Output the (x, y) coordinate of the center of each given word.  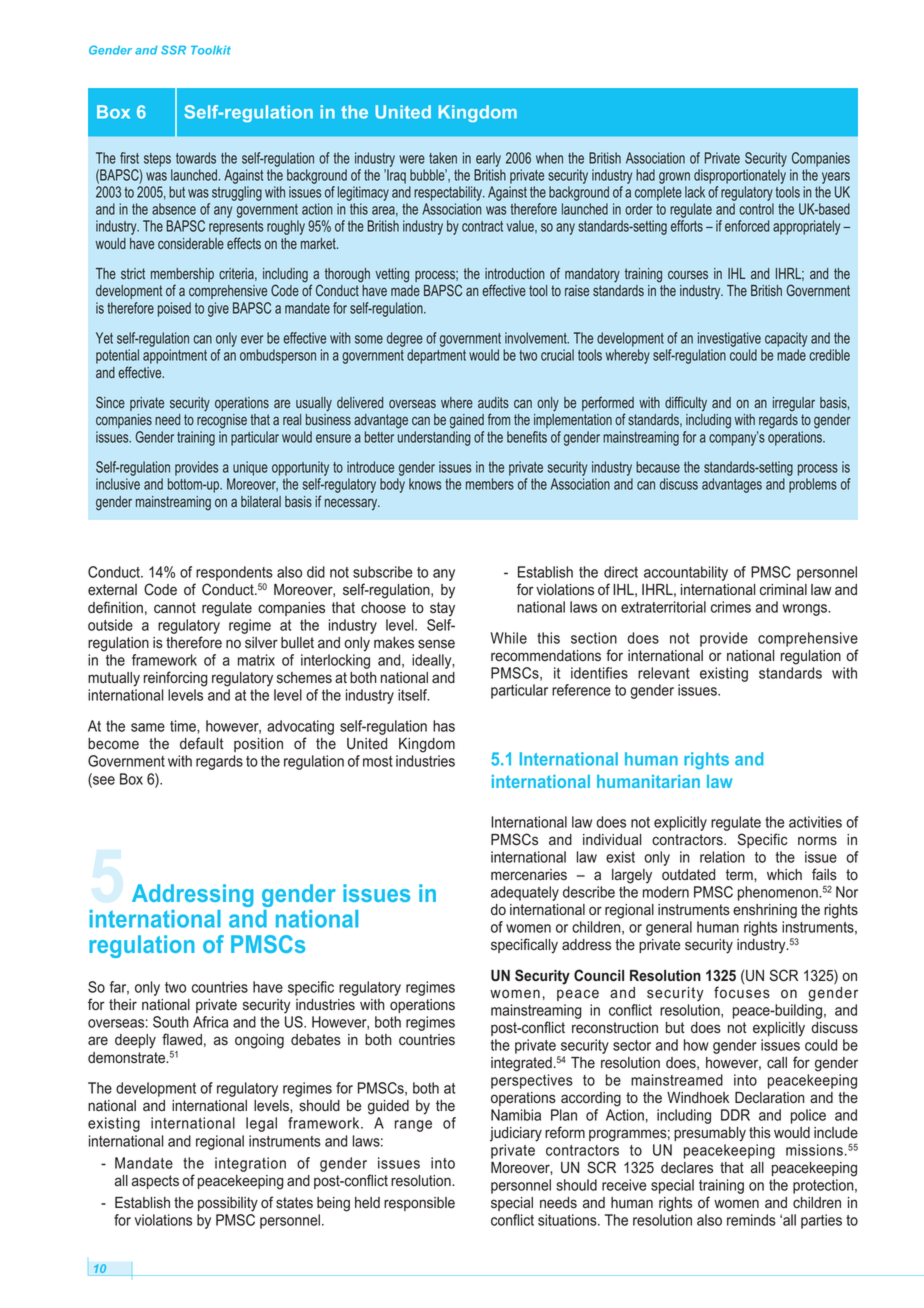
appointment (175, 356)
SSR (173, 50)
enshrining (765, 911)
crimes (731, 607)
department (436, 356)
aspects (155, 1182)
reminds (751, 1220)
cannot (175, 608)
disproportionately (740, 176)
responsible (419, 1204)
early (488, 159)
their (123, 1005)
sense (436, 644)
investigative (729, 339)
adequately (525, 893)
